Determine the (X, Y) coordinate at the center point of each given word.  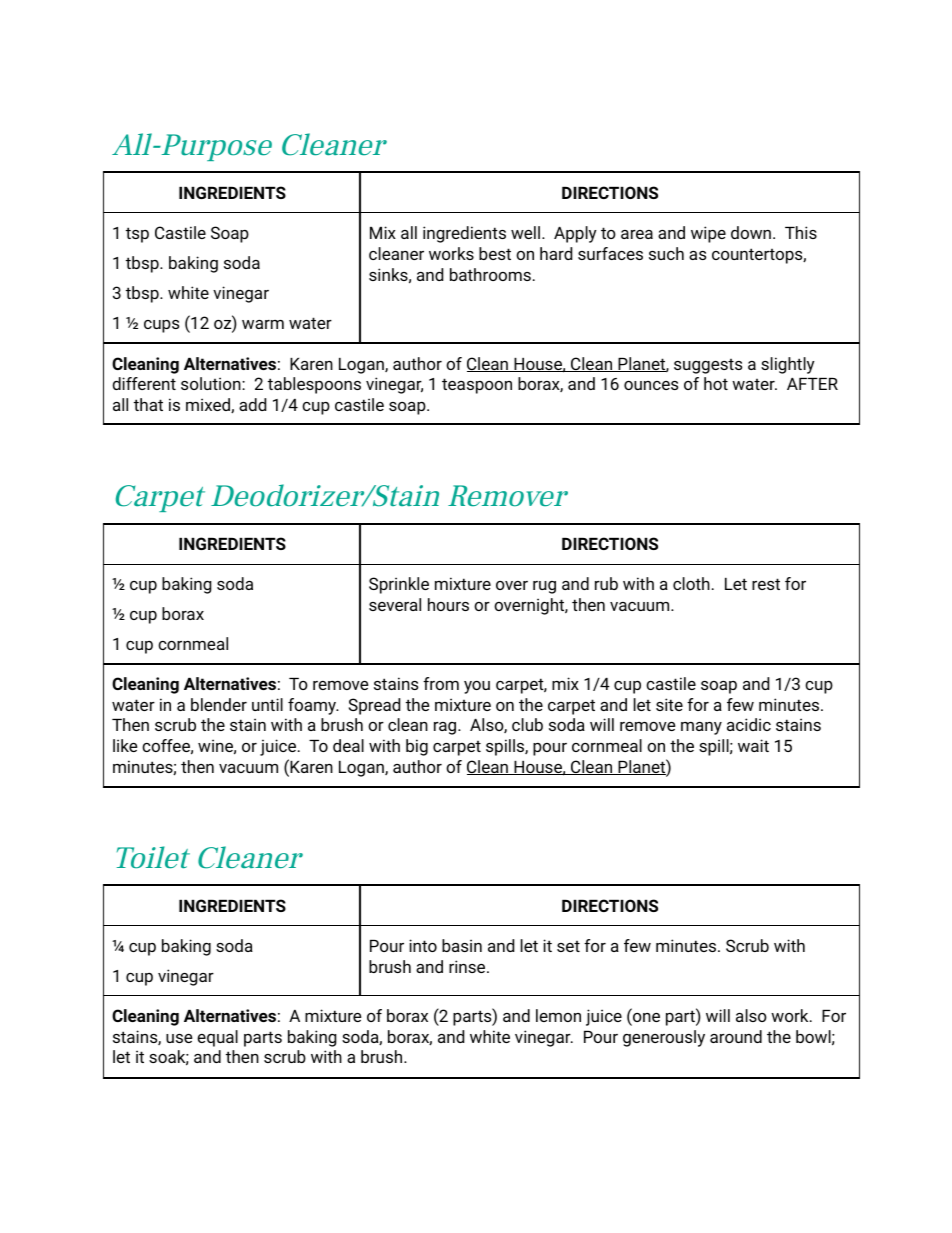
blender (219, 704)
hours (448, 604)
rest (766, 584)
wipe (708, 234)
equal (217, 1038)
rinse (468, 966)
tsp (137, 235)
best (495, 253)
